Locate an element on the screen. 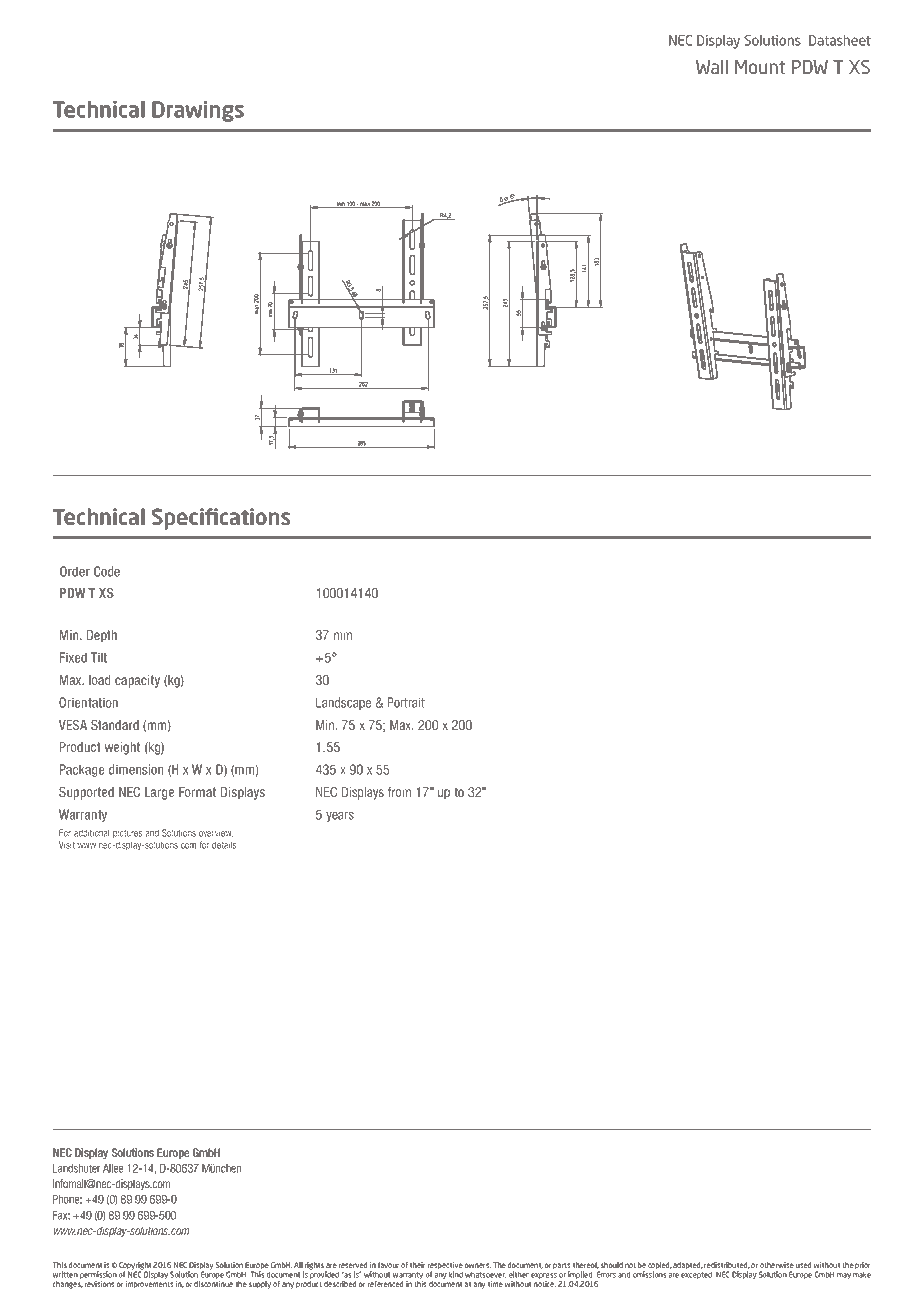 The width and height of the screenshot is (924, 1308). years is located at coordinates (340, 817).
